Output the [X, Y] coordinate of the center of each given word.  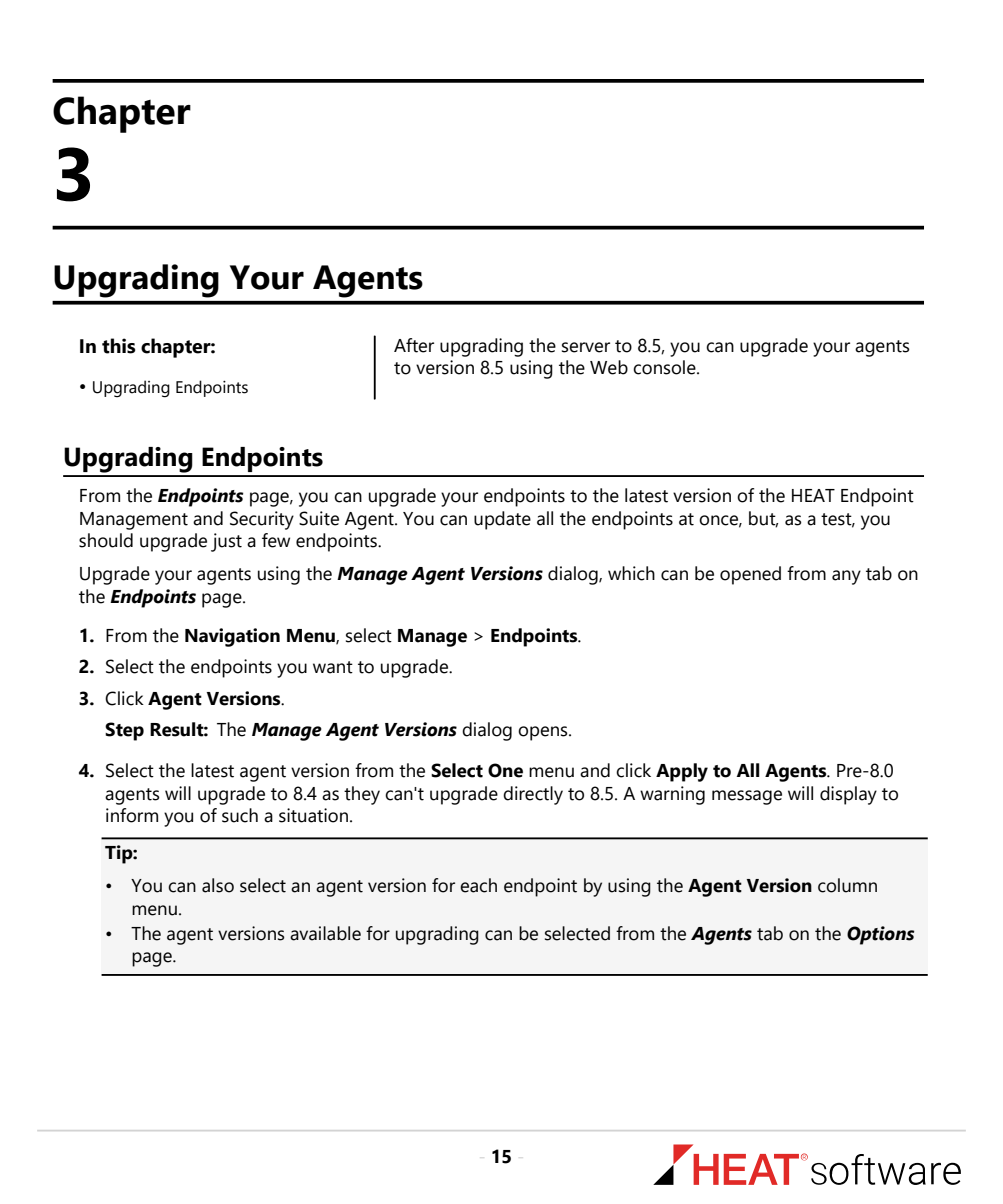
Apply [682, 772]
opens [544, 733]
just [226, 542]
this [118, 346]
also [218, 885]
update [502, 520]
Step [124, 731]
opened [750, 575]
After [414, 345]
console [665, 367]
